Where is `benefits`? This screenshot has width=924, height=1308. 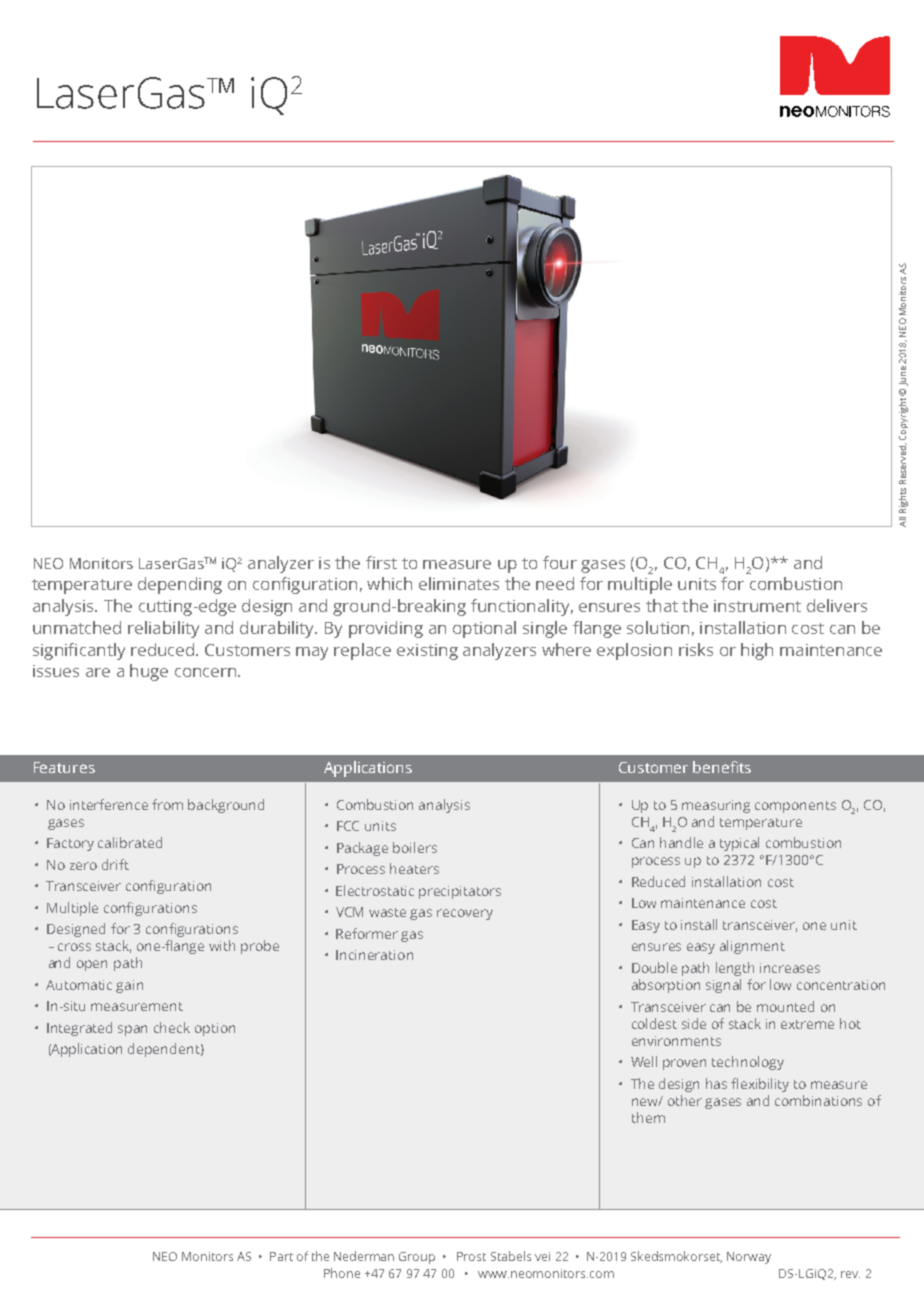 benefits is located at coordinates (722, 767).
